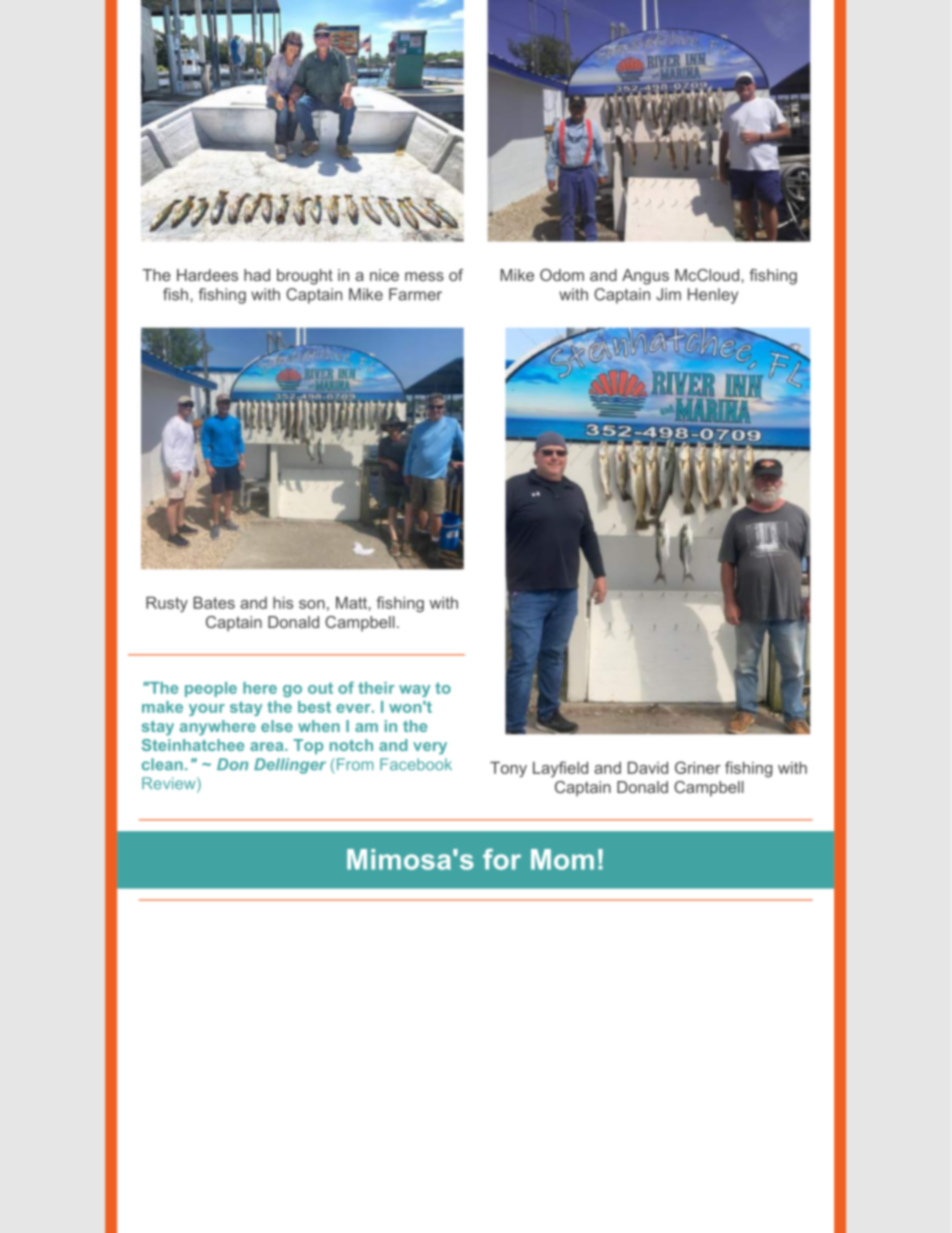  What do you see at coordinates (414, 691) in the image?
I see `way` at bounding box center [414, 691].
